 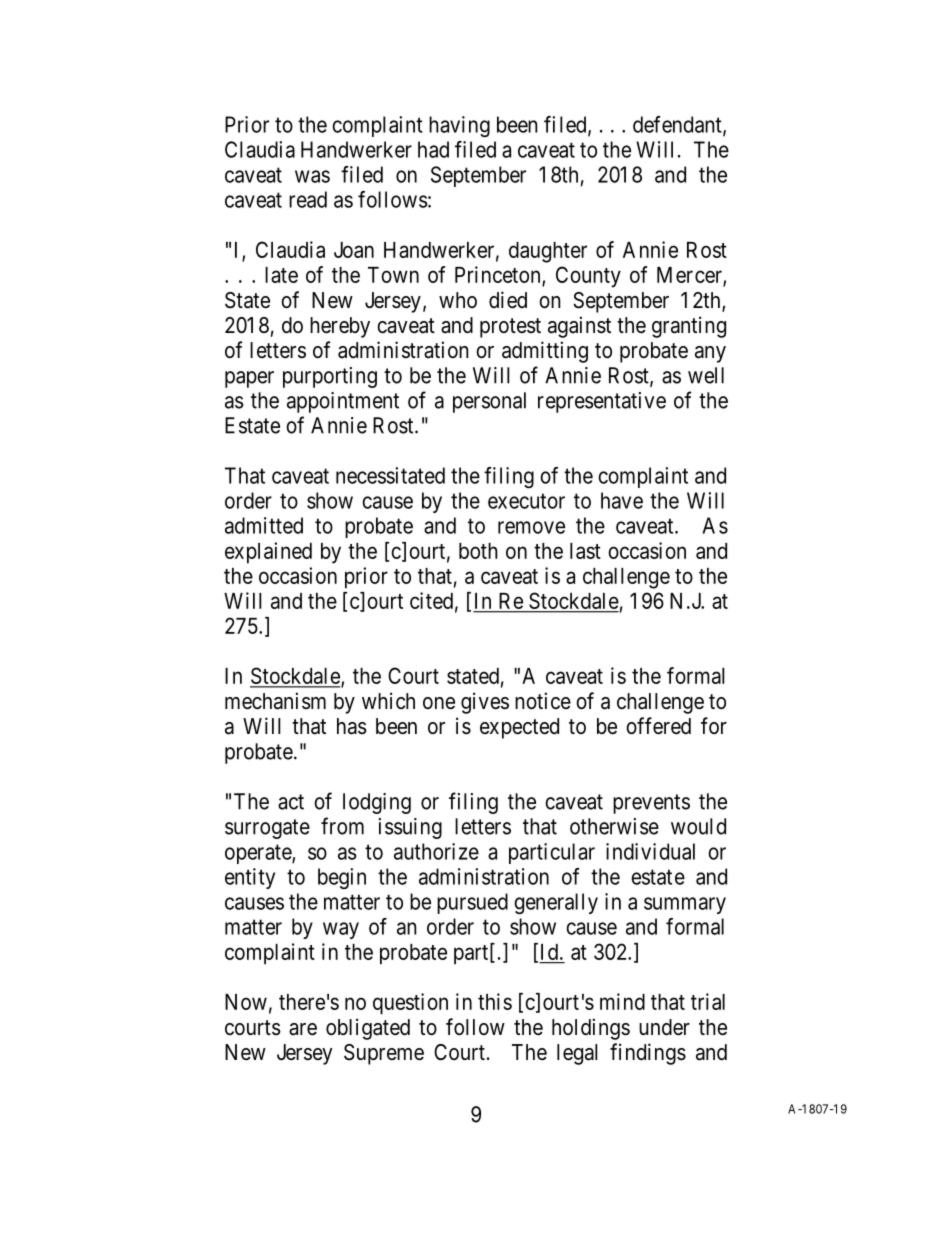 What do you see at coordinates (489, 402) in the screenshot?
I see `personal` at bounding box center [489, 402].
